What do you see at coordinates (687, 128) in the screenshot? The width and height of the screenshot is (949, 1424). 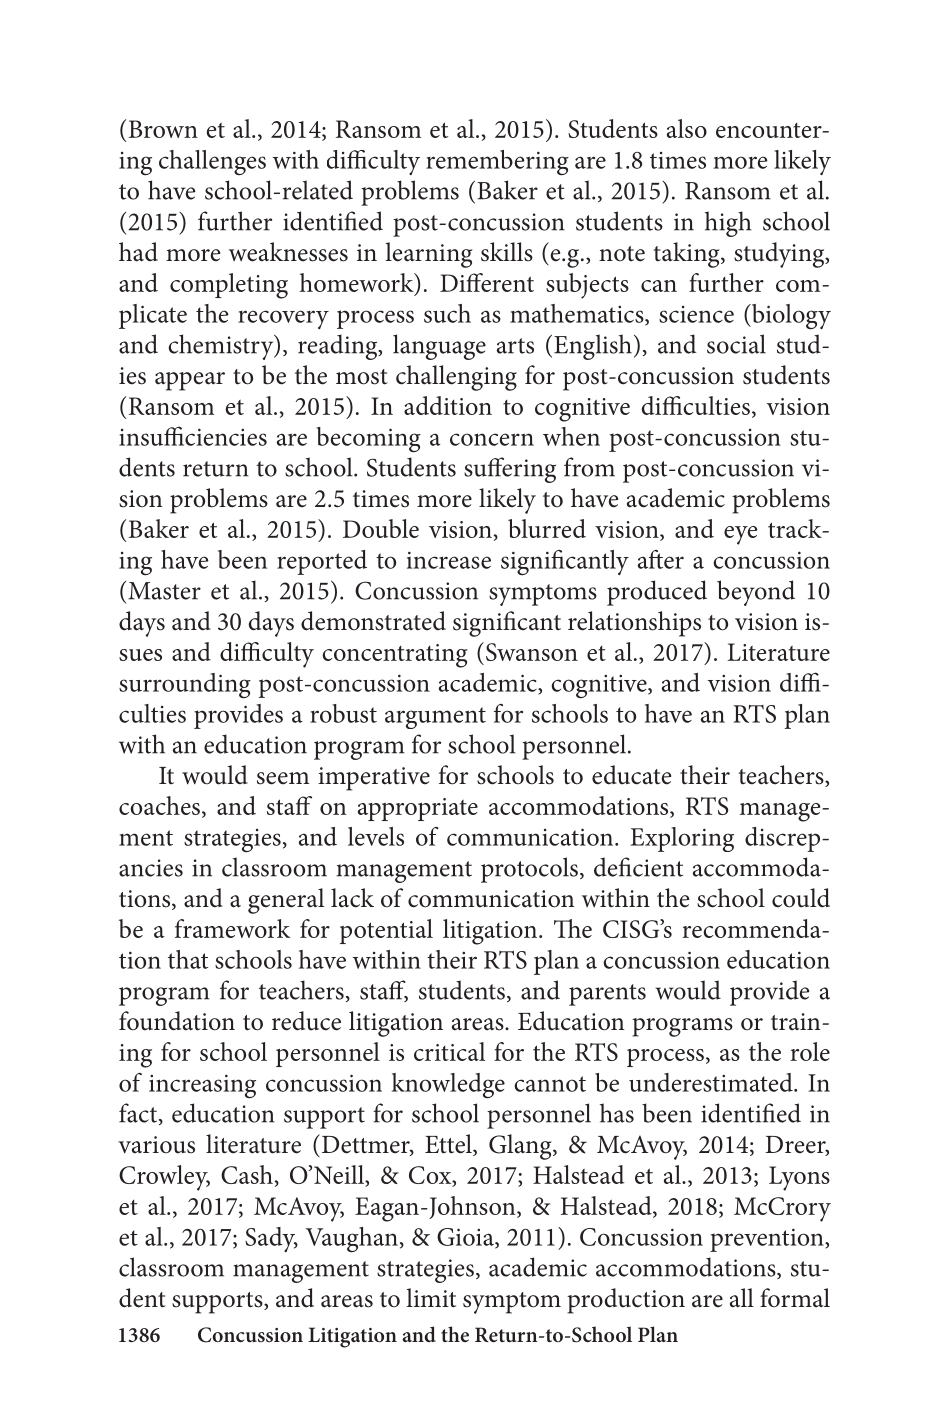 I see `also` at bounding box center [687, 128].
